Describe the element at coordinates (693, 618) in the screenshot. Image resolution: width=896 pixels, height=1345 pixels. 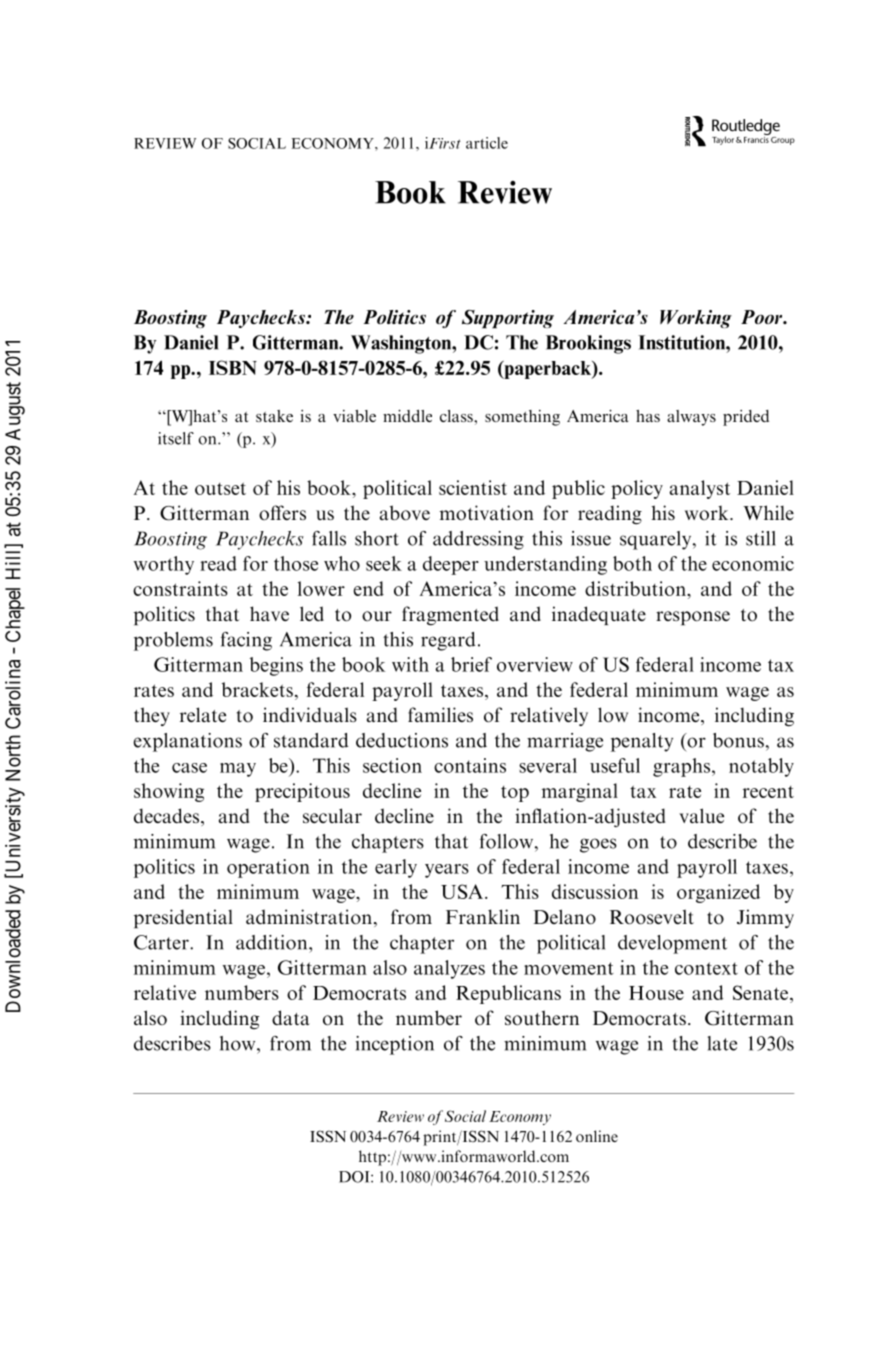
I see `response` at that location.
